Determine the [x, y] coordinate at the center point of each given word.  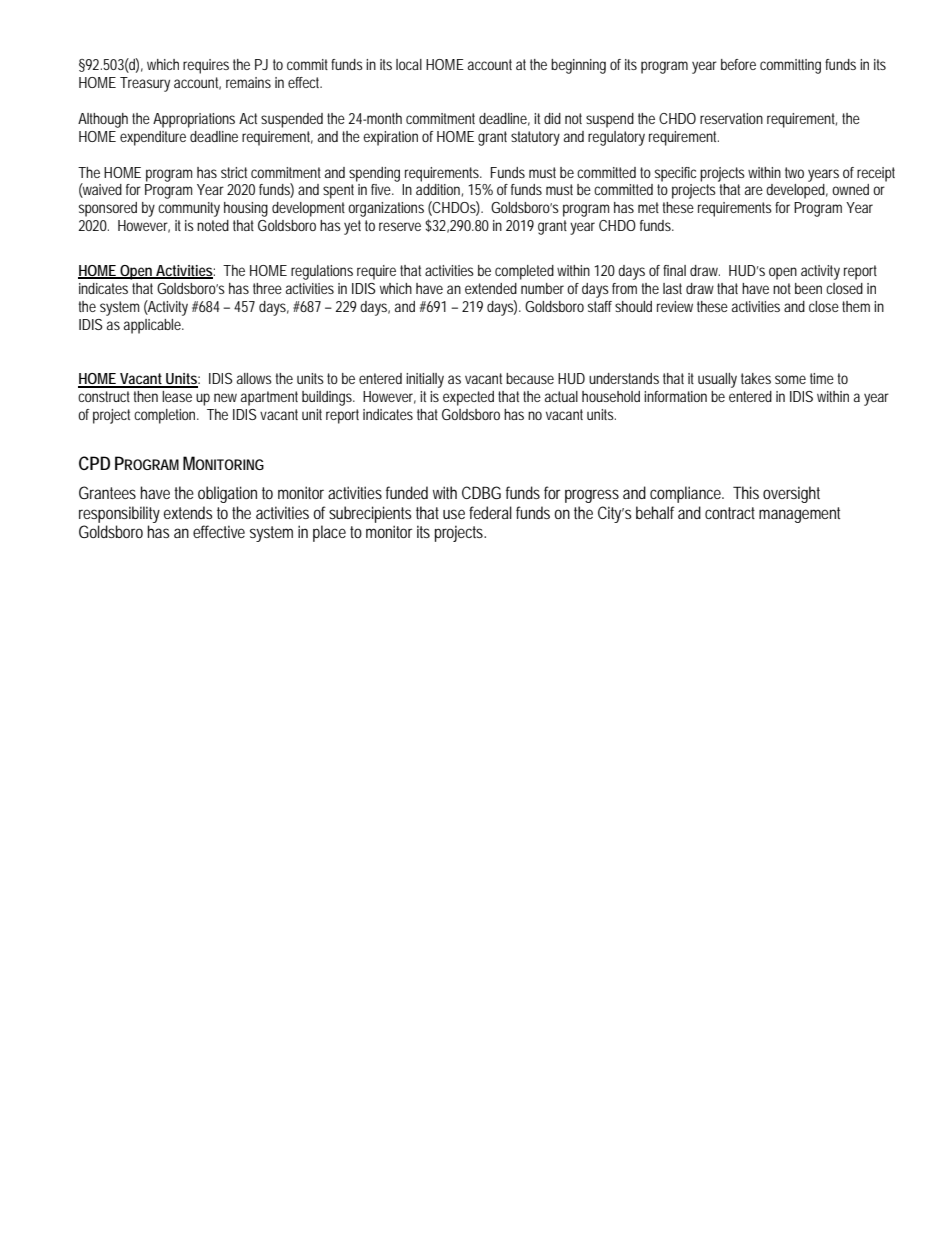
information [675, 396]
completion [166, 416]
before [738, 64]
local [409, 64]
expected [468, 398]
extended [491, 288]
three [267, 288]
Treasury [145, 84]
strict [234, 172]
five [382, 189]
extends [188, 512]
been [808, 288]
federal [490, 512]
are [754, 190]
